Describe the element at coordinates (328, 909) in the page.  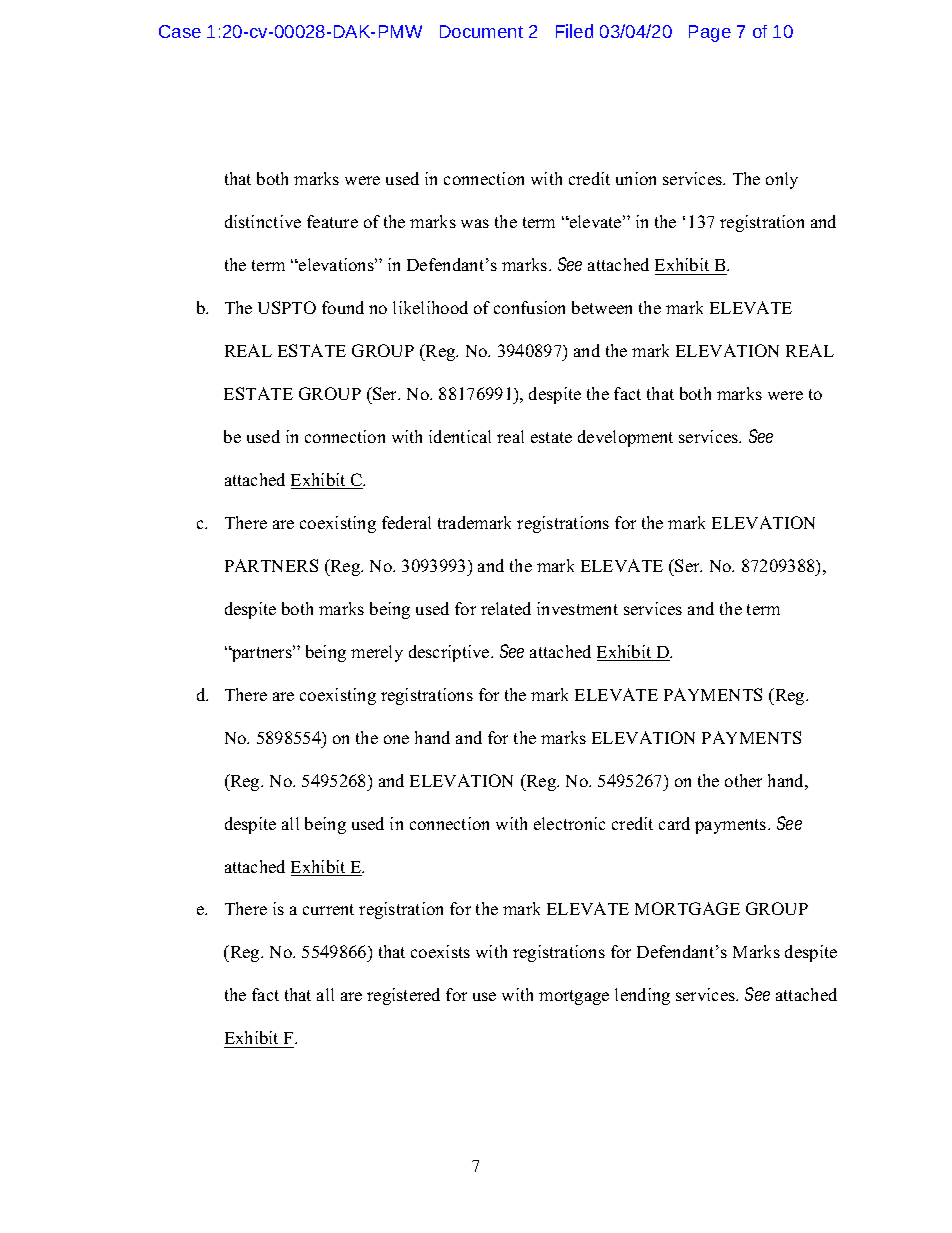
I see `current` at that location.
